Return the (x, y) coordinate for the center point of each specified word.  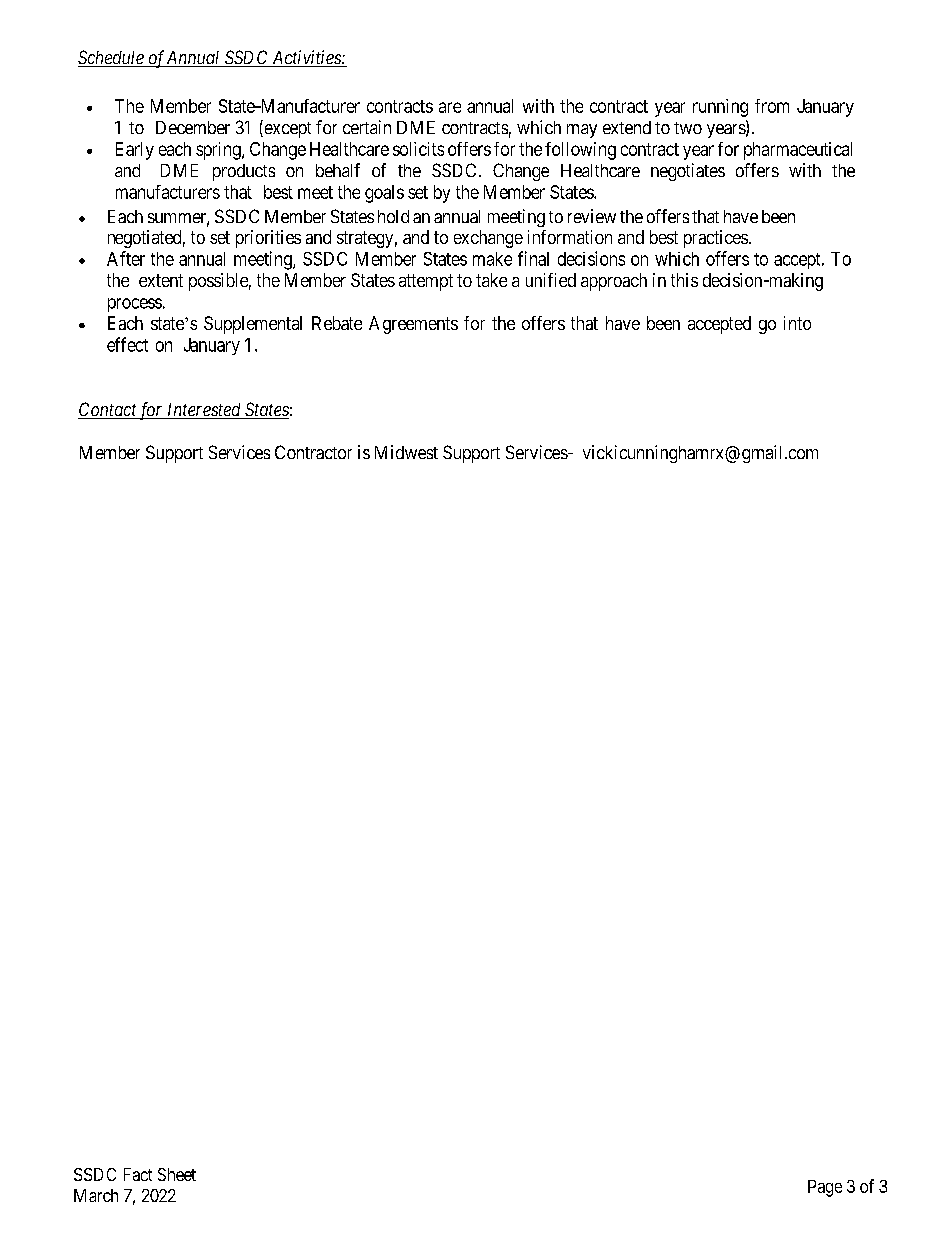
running (720, 108)
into (797, 323)
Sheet (177, 1174)
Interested (204, 411)
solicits (418, 149)
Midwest (406, 452)
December (193, 127)
